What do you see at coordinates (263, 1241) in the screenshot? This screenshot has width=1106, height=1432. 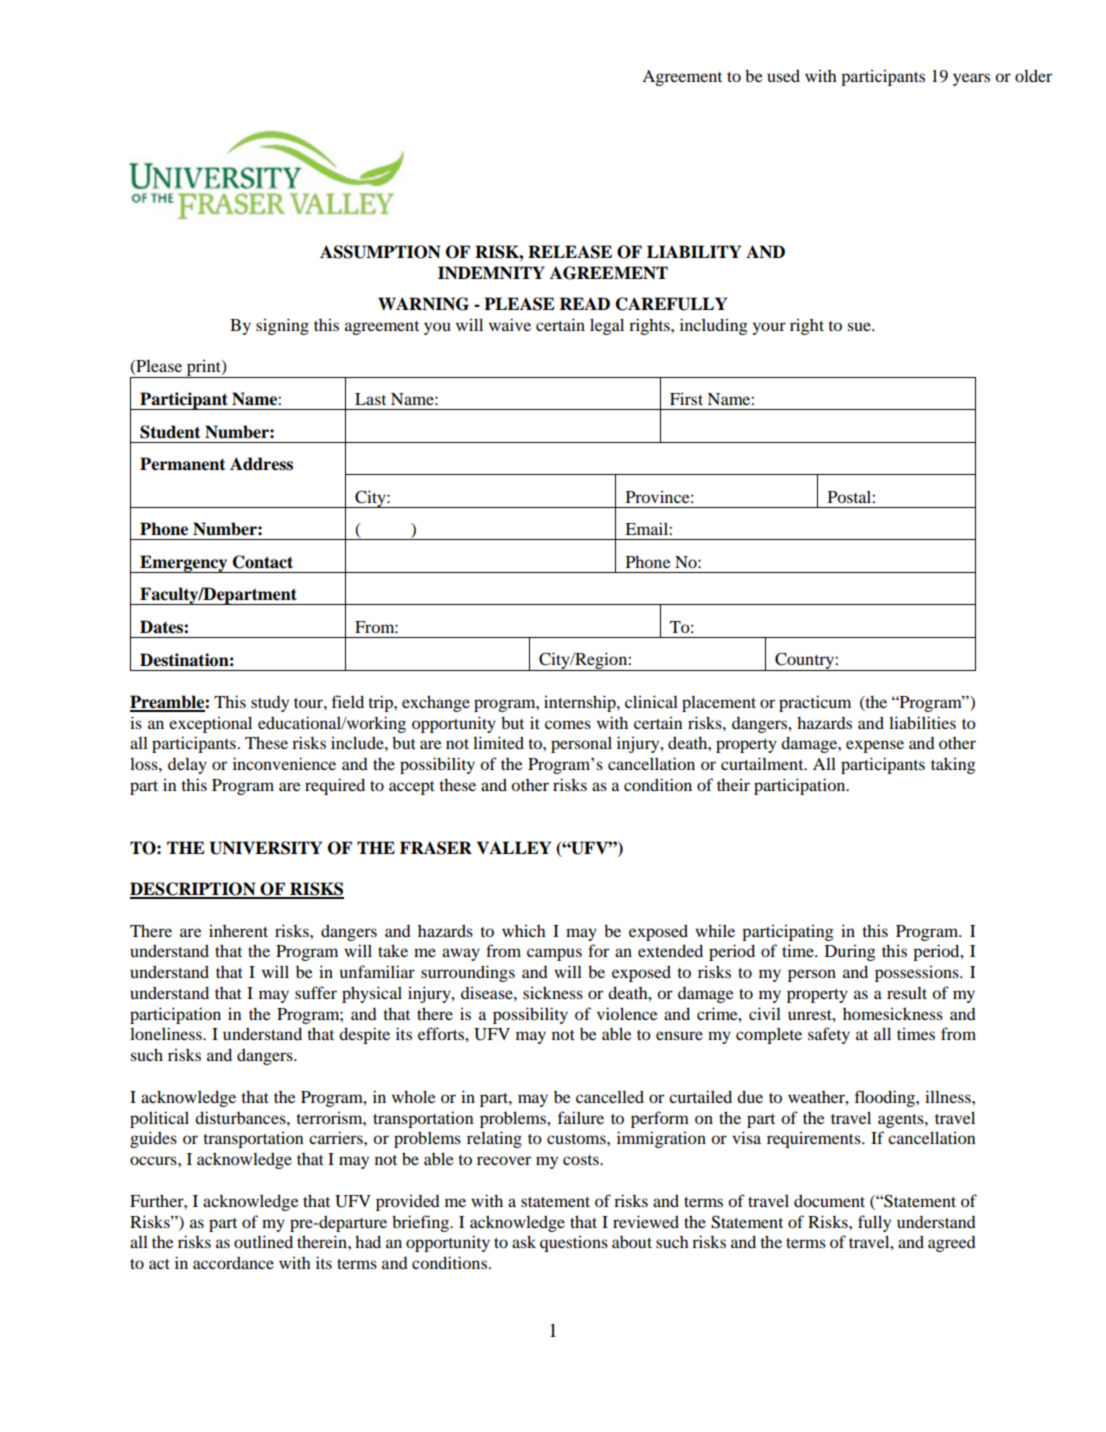 I see `outlined` at bounding box center [263, 1241].
